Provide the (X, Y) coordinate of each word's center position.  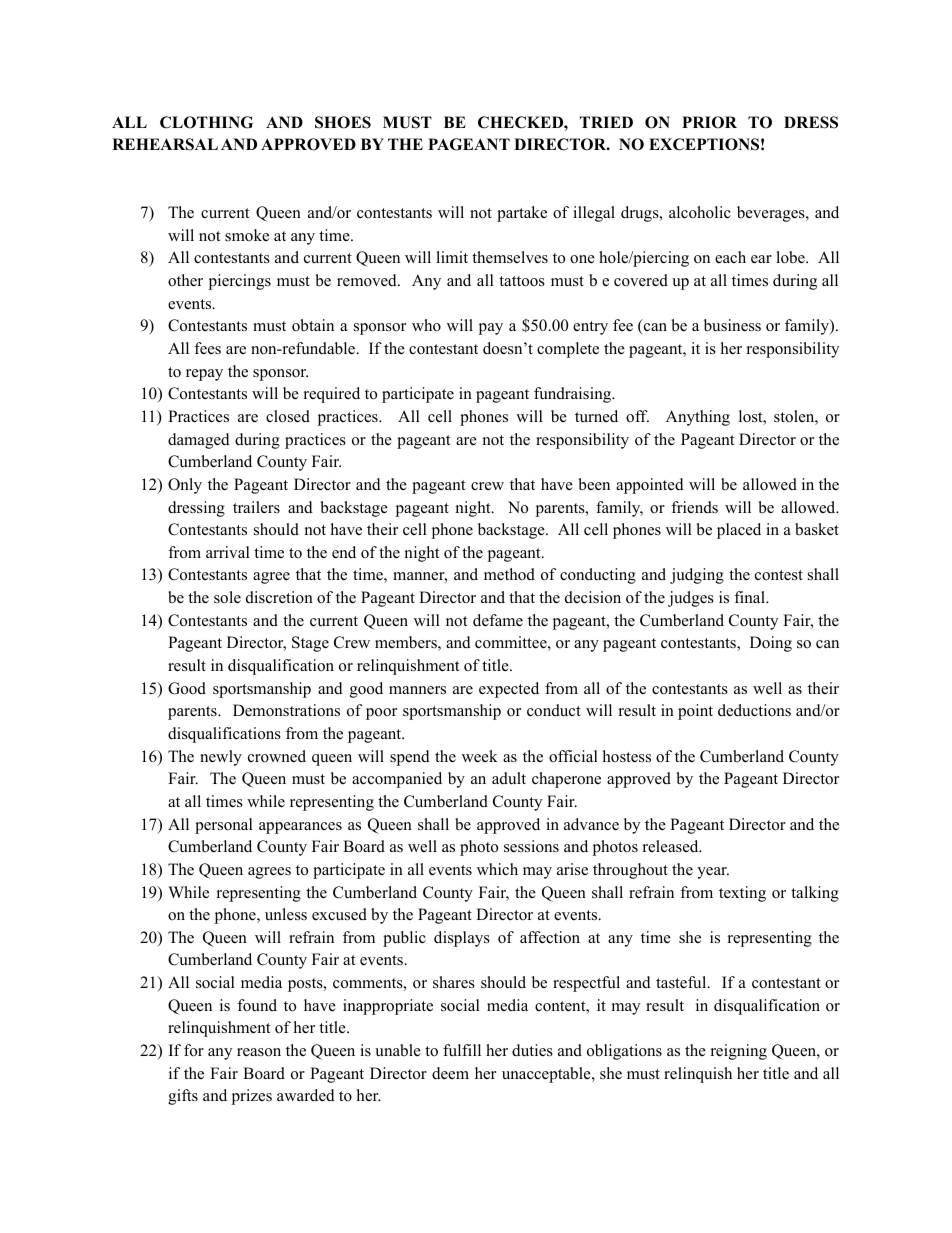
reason (259, 1052)
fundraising (574, 395)
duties (532, 1050)
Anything (698, 418)
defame (498, 620)
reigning (739, 1052)
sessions (531, 846)
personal (224, 826)
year (713, 873)
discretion (279, 597)
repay (204, 375)
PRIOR (709, 122)
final (750, 597)
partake (522, 214)
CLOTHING (206, 122)
